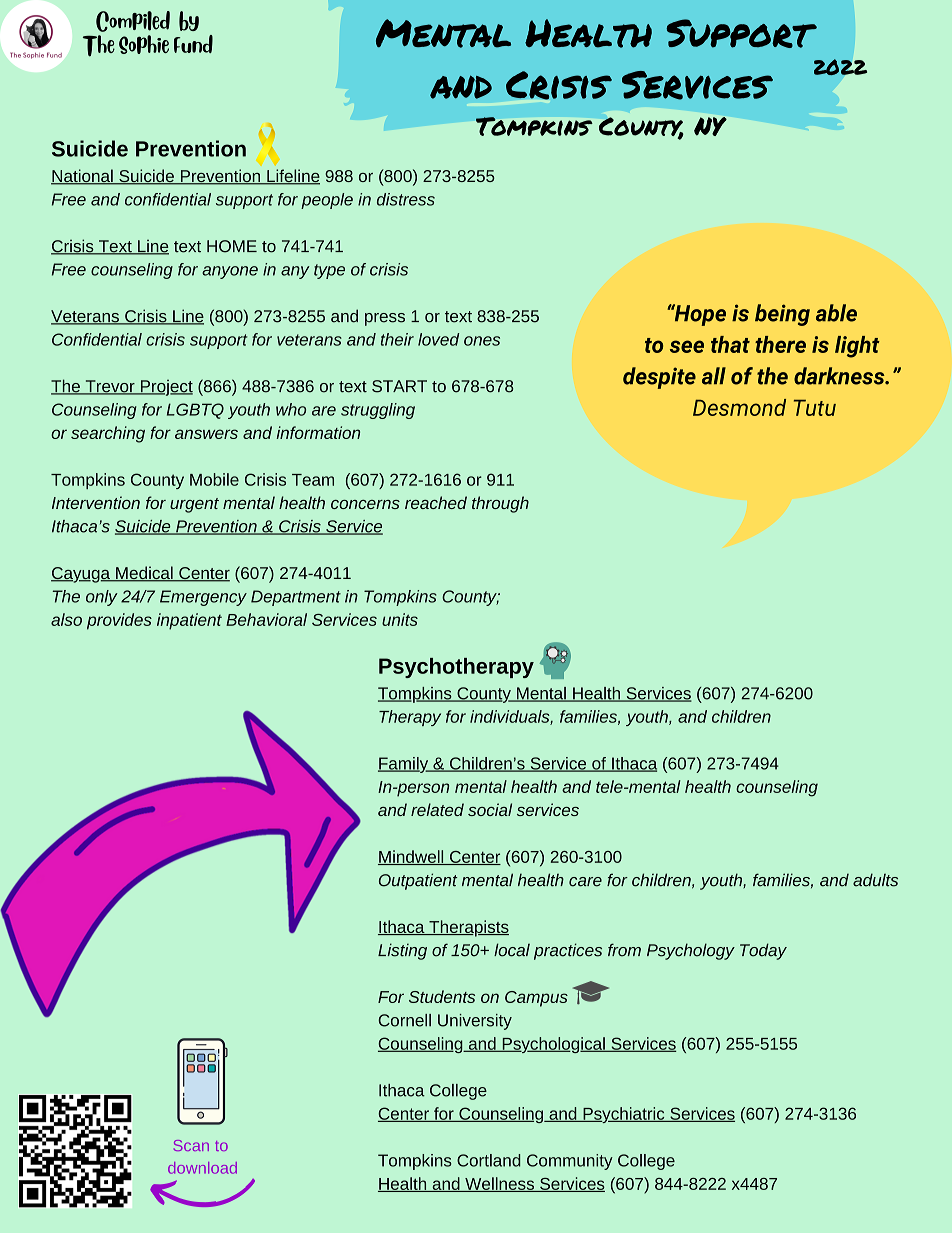 This document has width=952, height=1233. What do you see at coordinates (782, 315) in the document?
I see `being` at bounding box center [782, 315].
